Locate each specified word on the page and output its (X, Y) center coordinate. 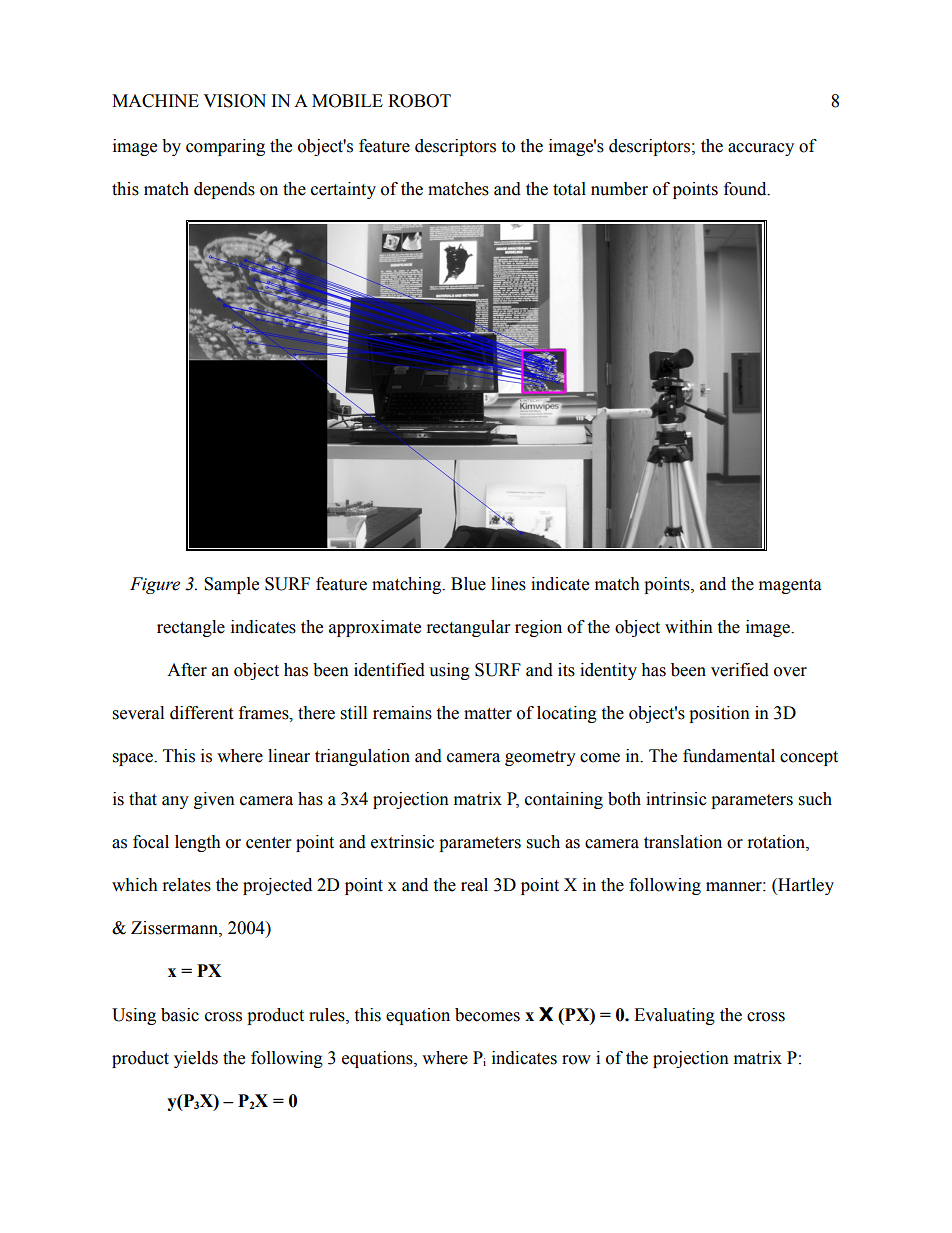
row (576, 1060)
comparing (225, 147)
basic (180, 1015)
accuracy (761, 149)
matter (488, 714)
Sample (231, 585)
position (719, 714)
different (201, 713)
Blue (468, 584)
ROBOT (419, 101)
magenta (790, 586)
